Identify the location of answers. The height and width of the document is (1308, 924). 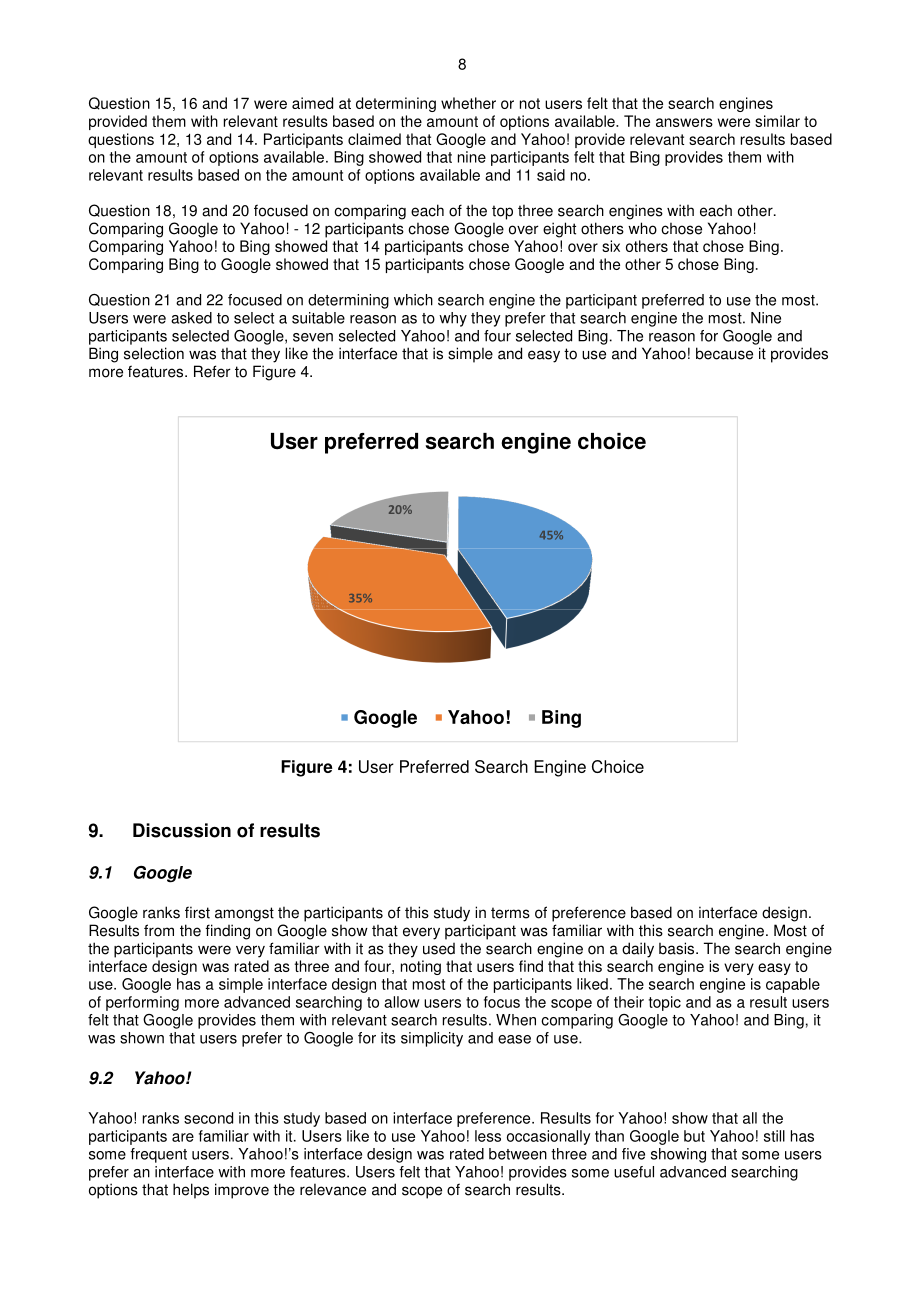
(684, 122).
